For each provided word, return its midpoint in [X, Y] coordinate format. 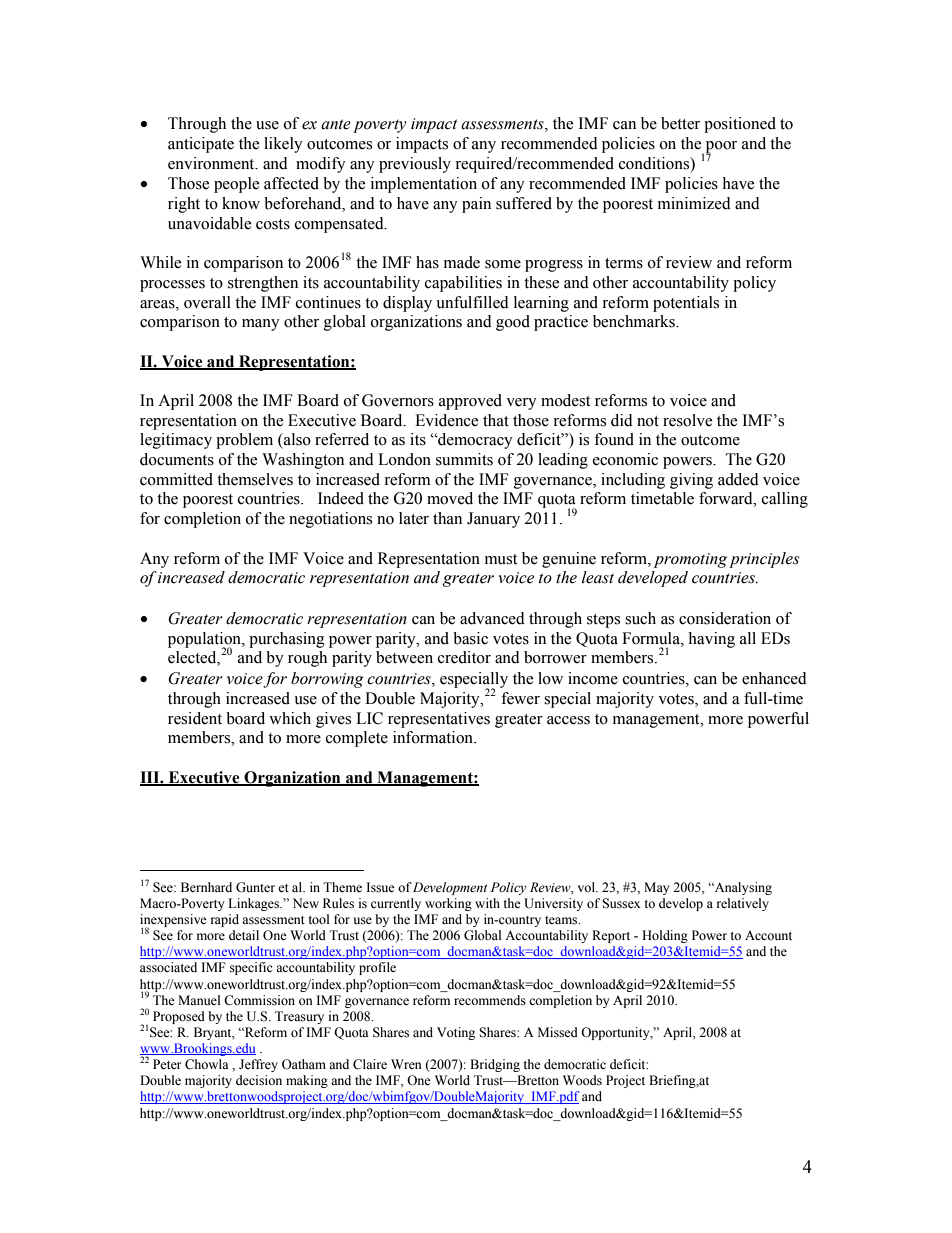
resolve [687, 420]
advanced [492, 618]
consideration [725, 618]
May [657, 888]
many [261, 325]
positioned [740, 125]
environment [212, 163]
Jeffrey [258, 1065]
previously [415, 165]
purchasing [287, 640]
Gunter [255, 887]
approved [470, 402]
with [487, 903]
